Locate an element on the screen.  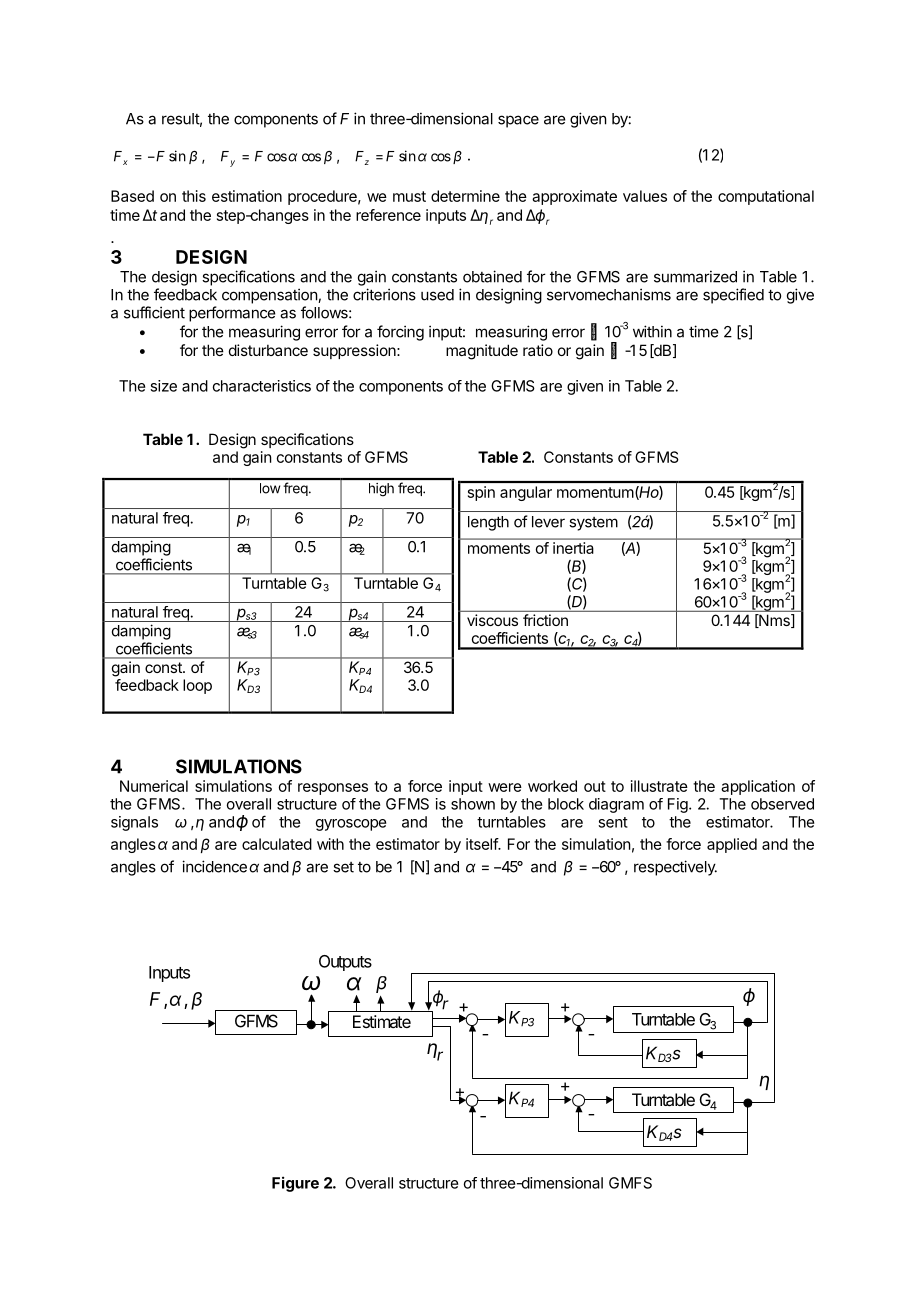
Figure is located at coordinates (295, 1184).
